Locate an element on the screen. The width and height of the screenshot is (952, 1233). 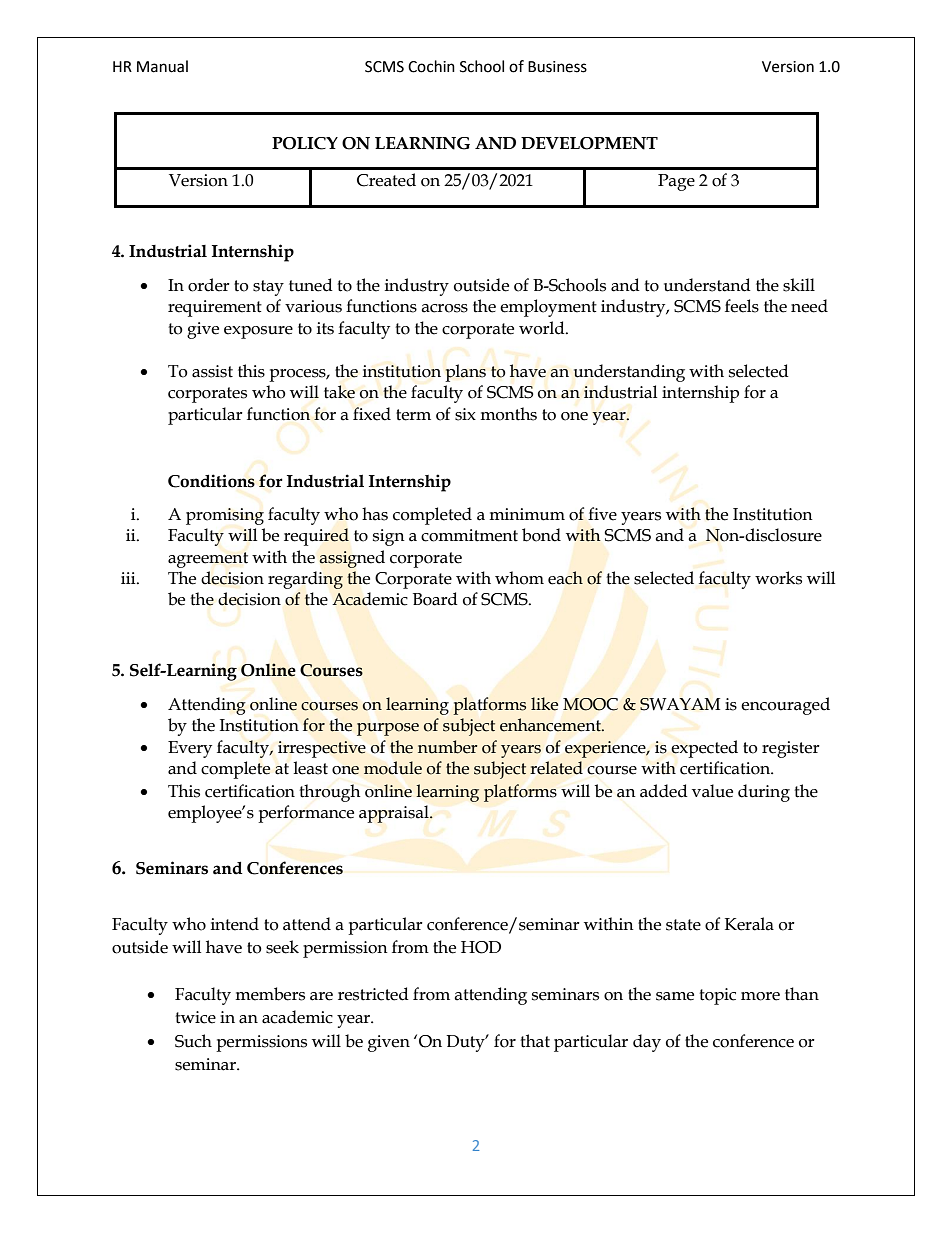
Manual is located at coordinates (162, 66).
